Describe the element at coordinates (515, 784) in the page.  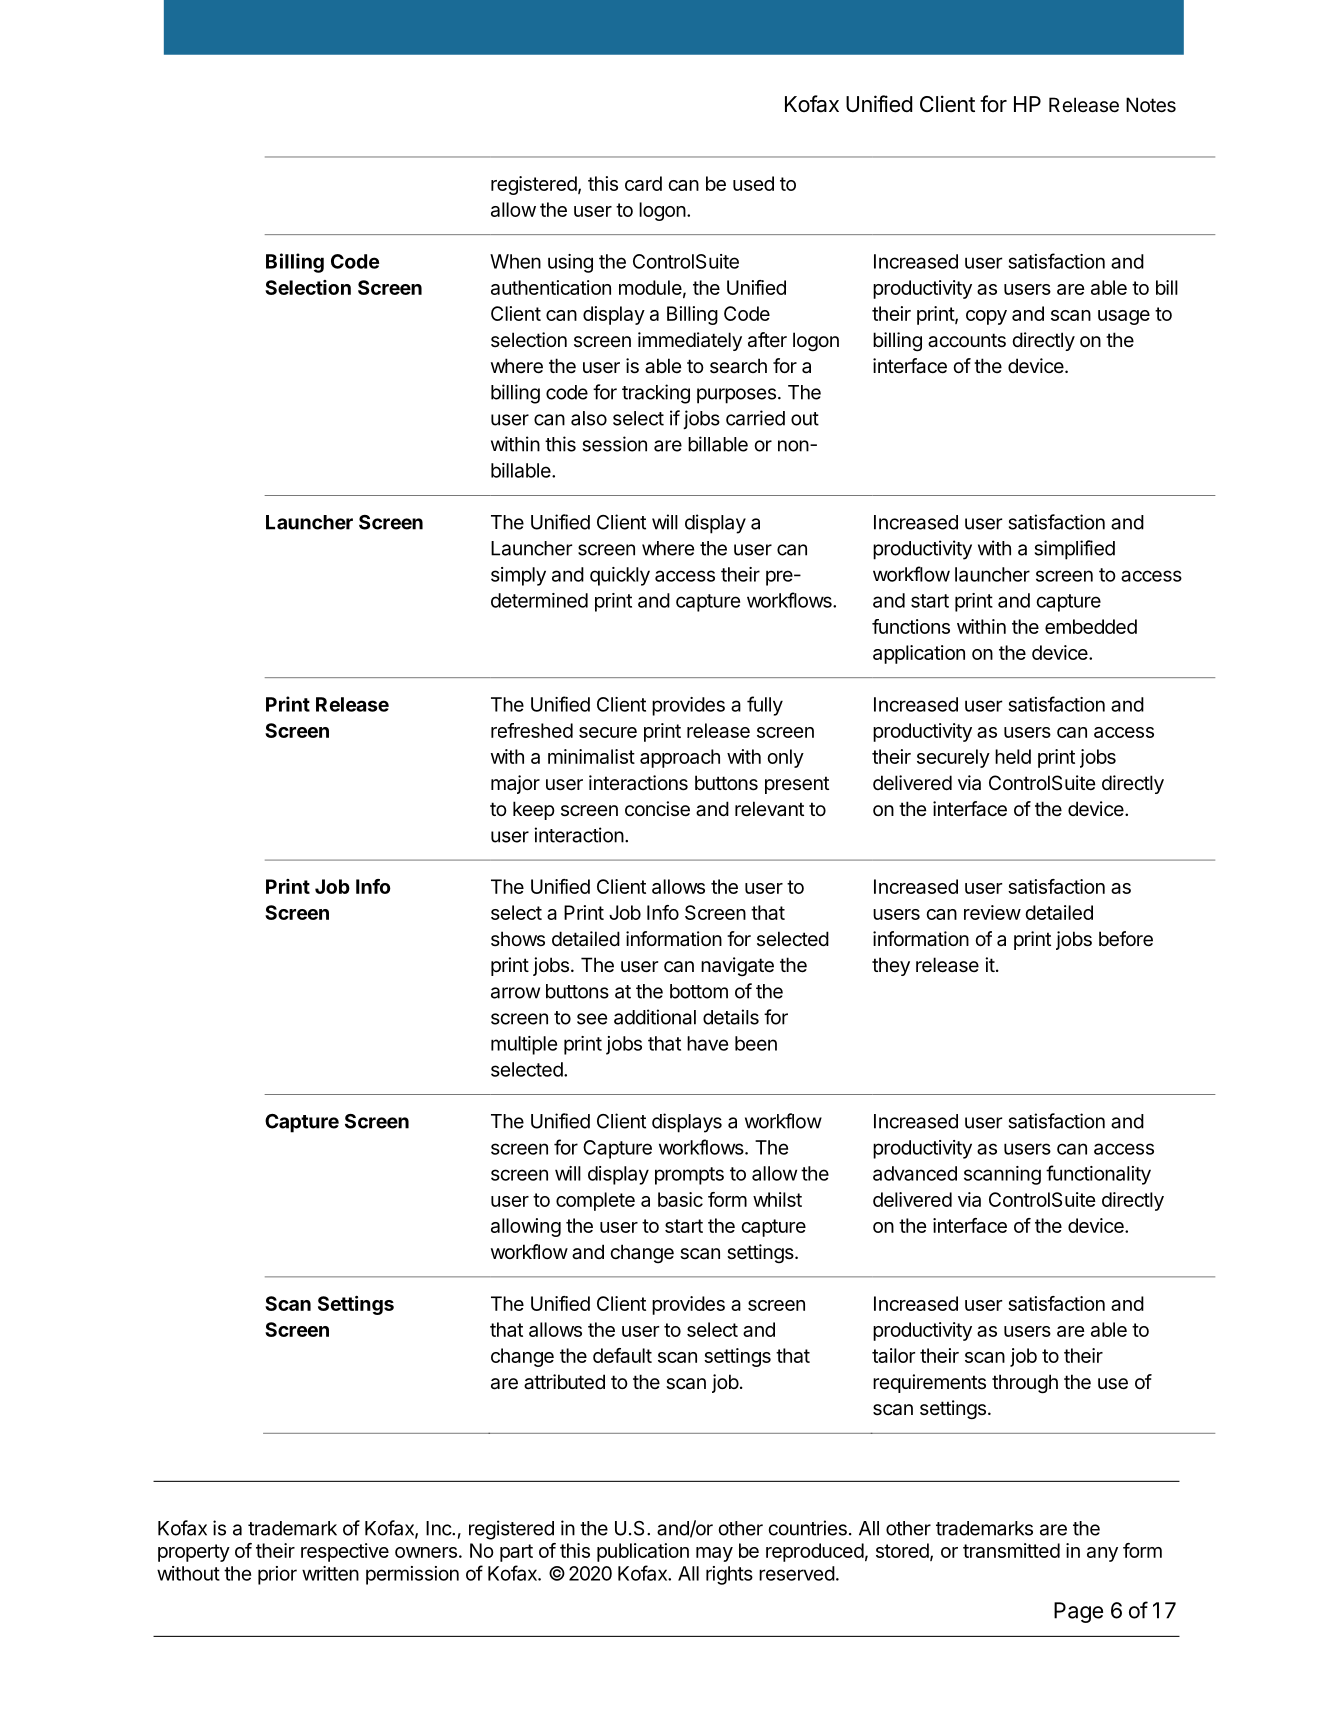
I see `major` at that location.
